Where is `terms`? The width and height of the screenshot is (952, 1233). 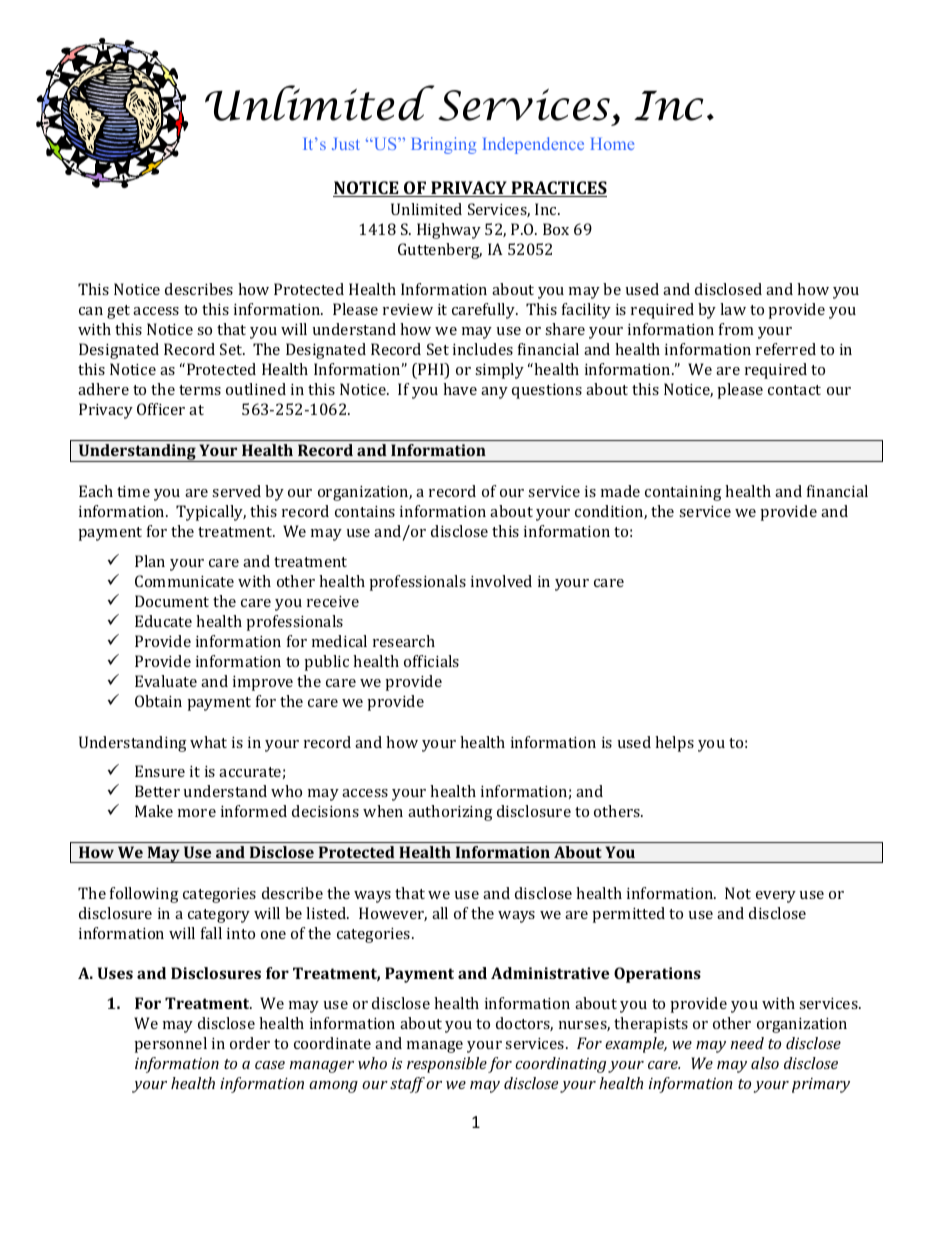 terms is located at coordinates (200, 390).
